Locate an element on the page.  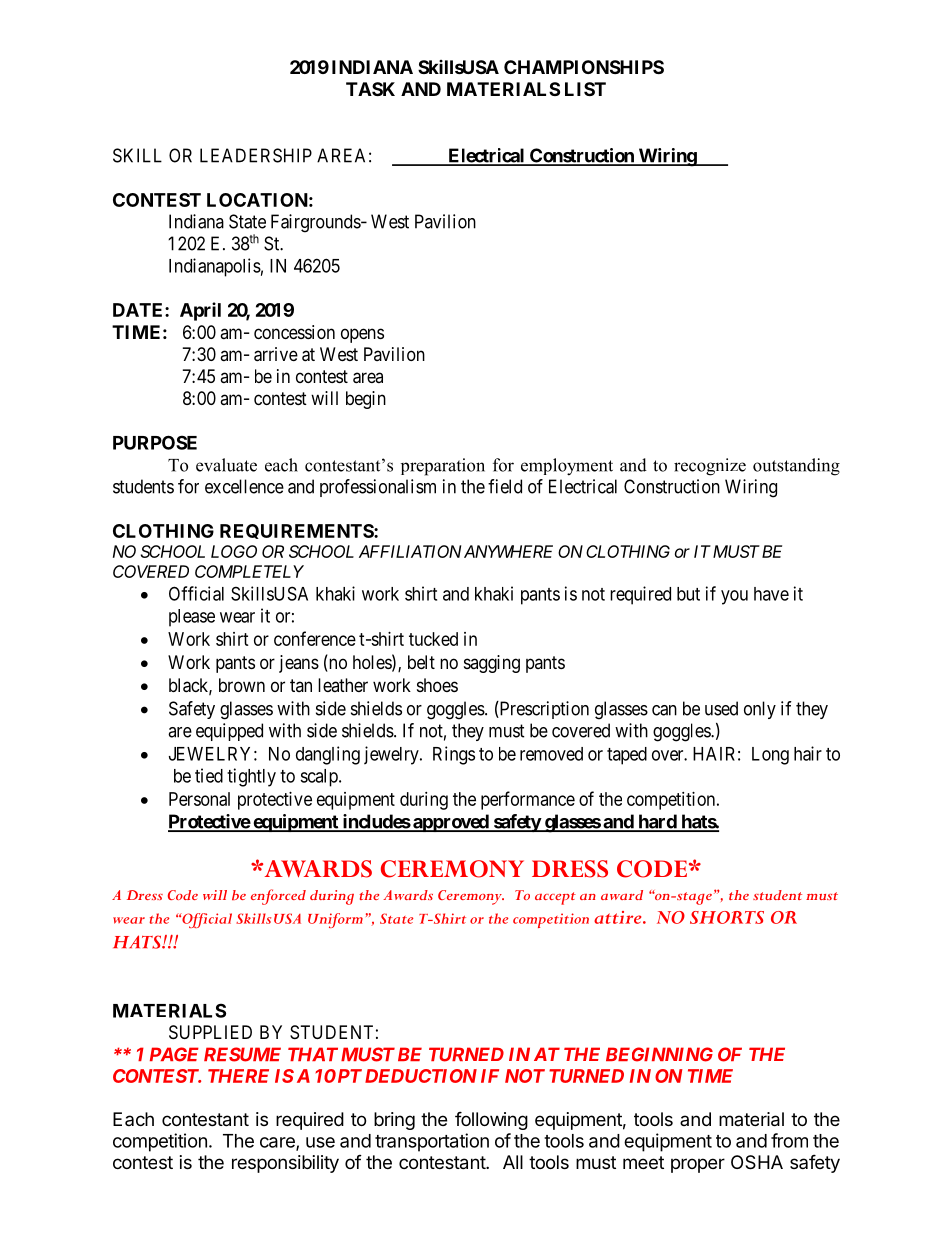
please is located at coordinates (192, 618).
